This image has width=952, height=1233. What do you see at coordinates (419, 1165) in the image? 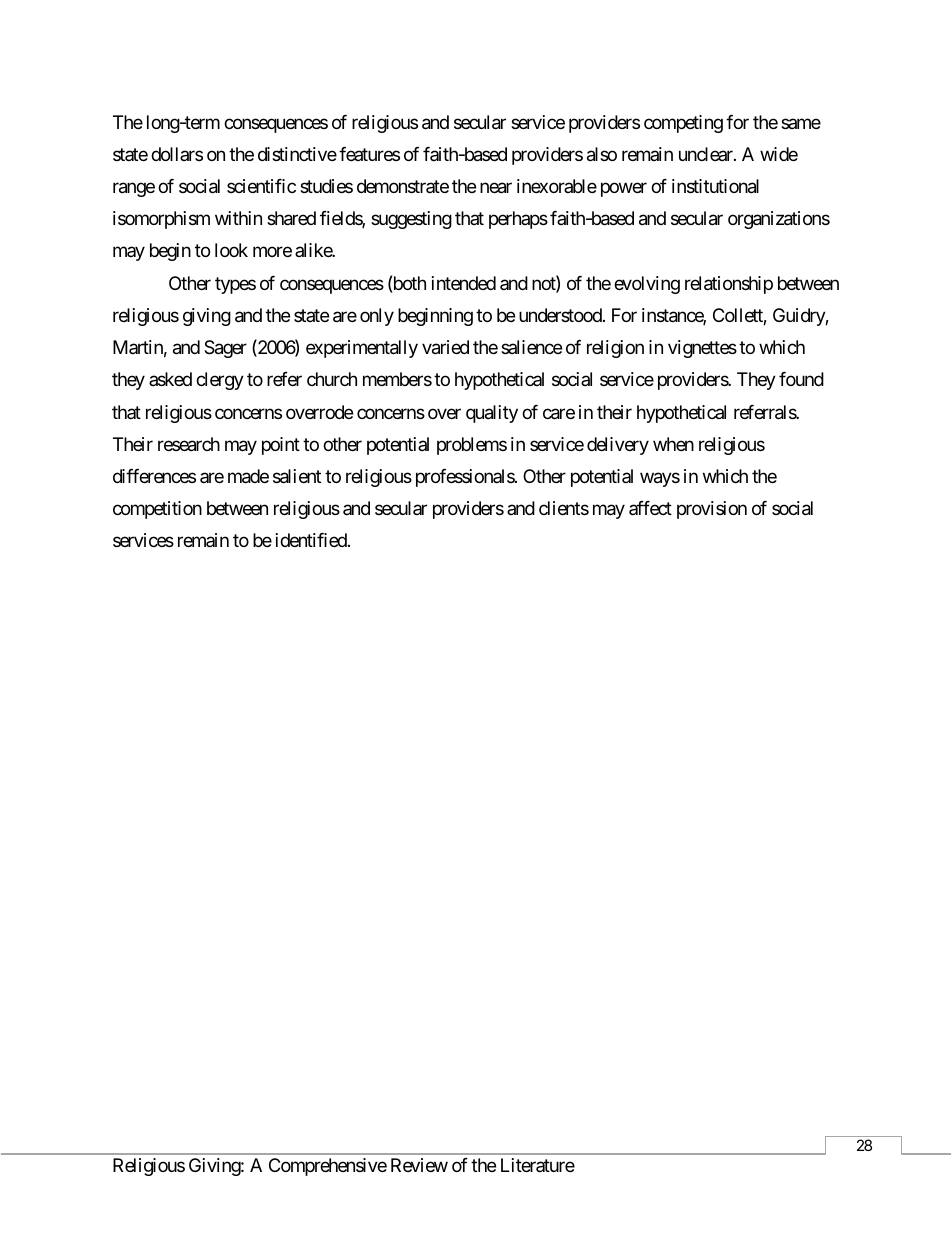
I see `Review` at bounding box center [419, 1165].
